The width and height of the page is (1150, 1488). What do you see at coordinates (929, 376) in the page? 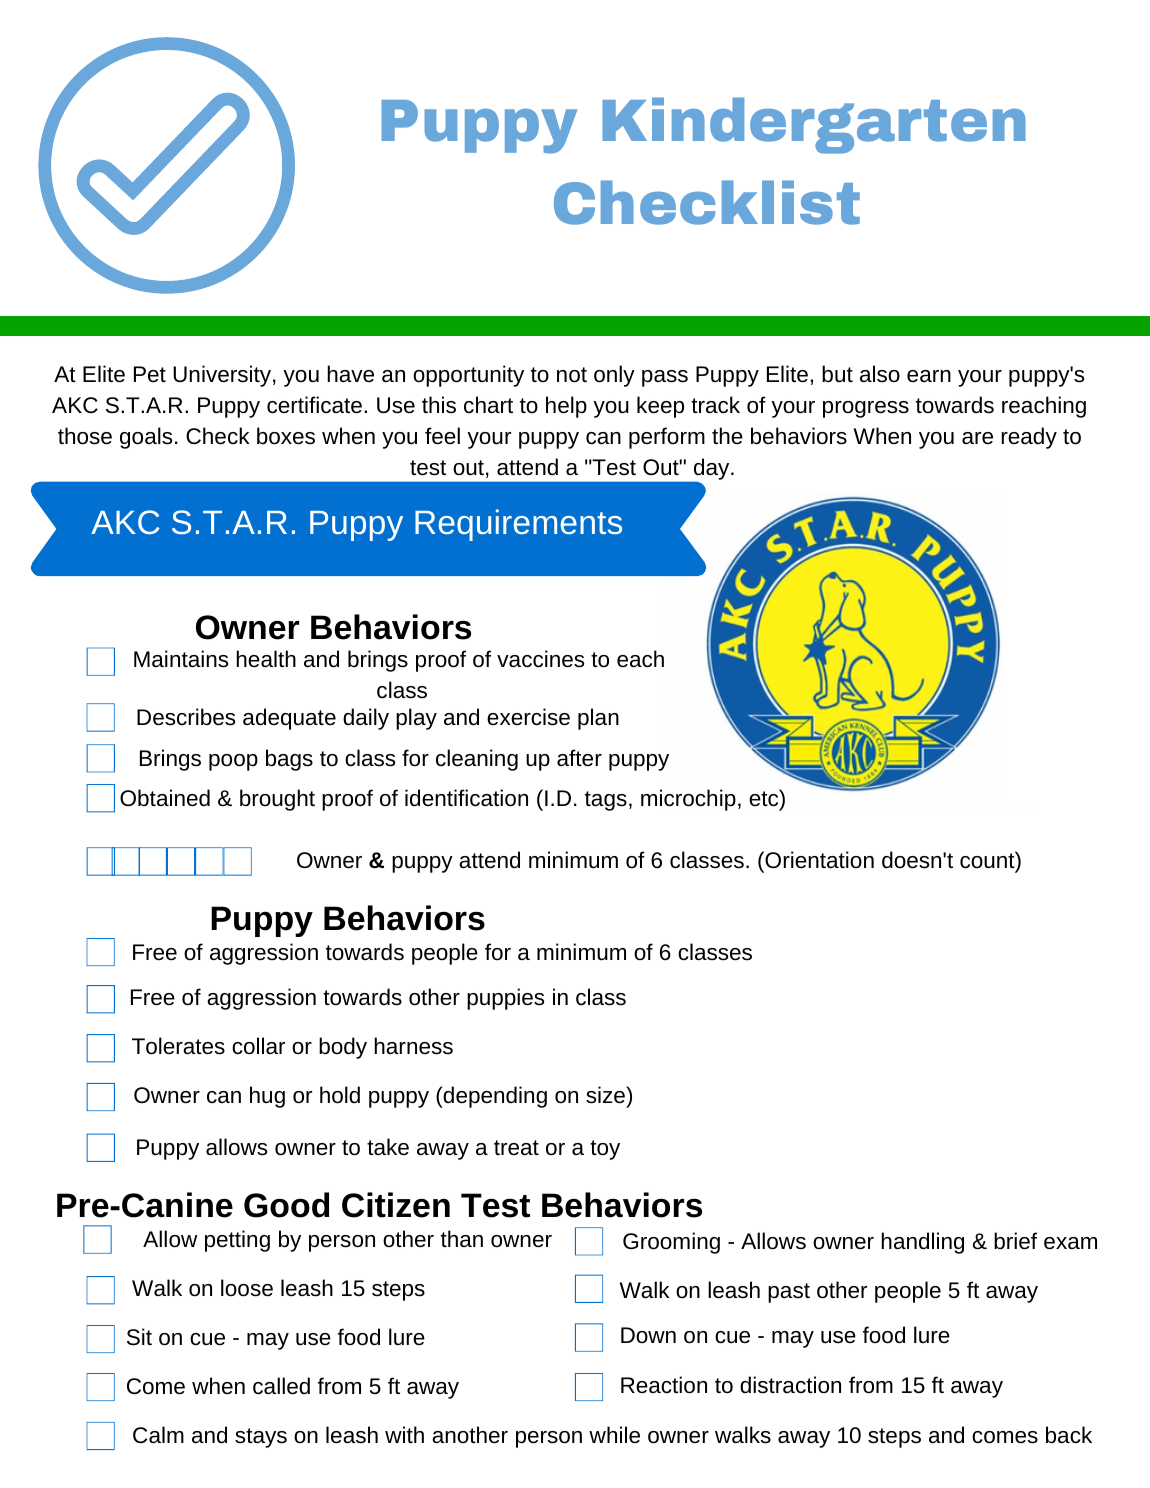
I see `earn` at bounding box center [929, 376].
